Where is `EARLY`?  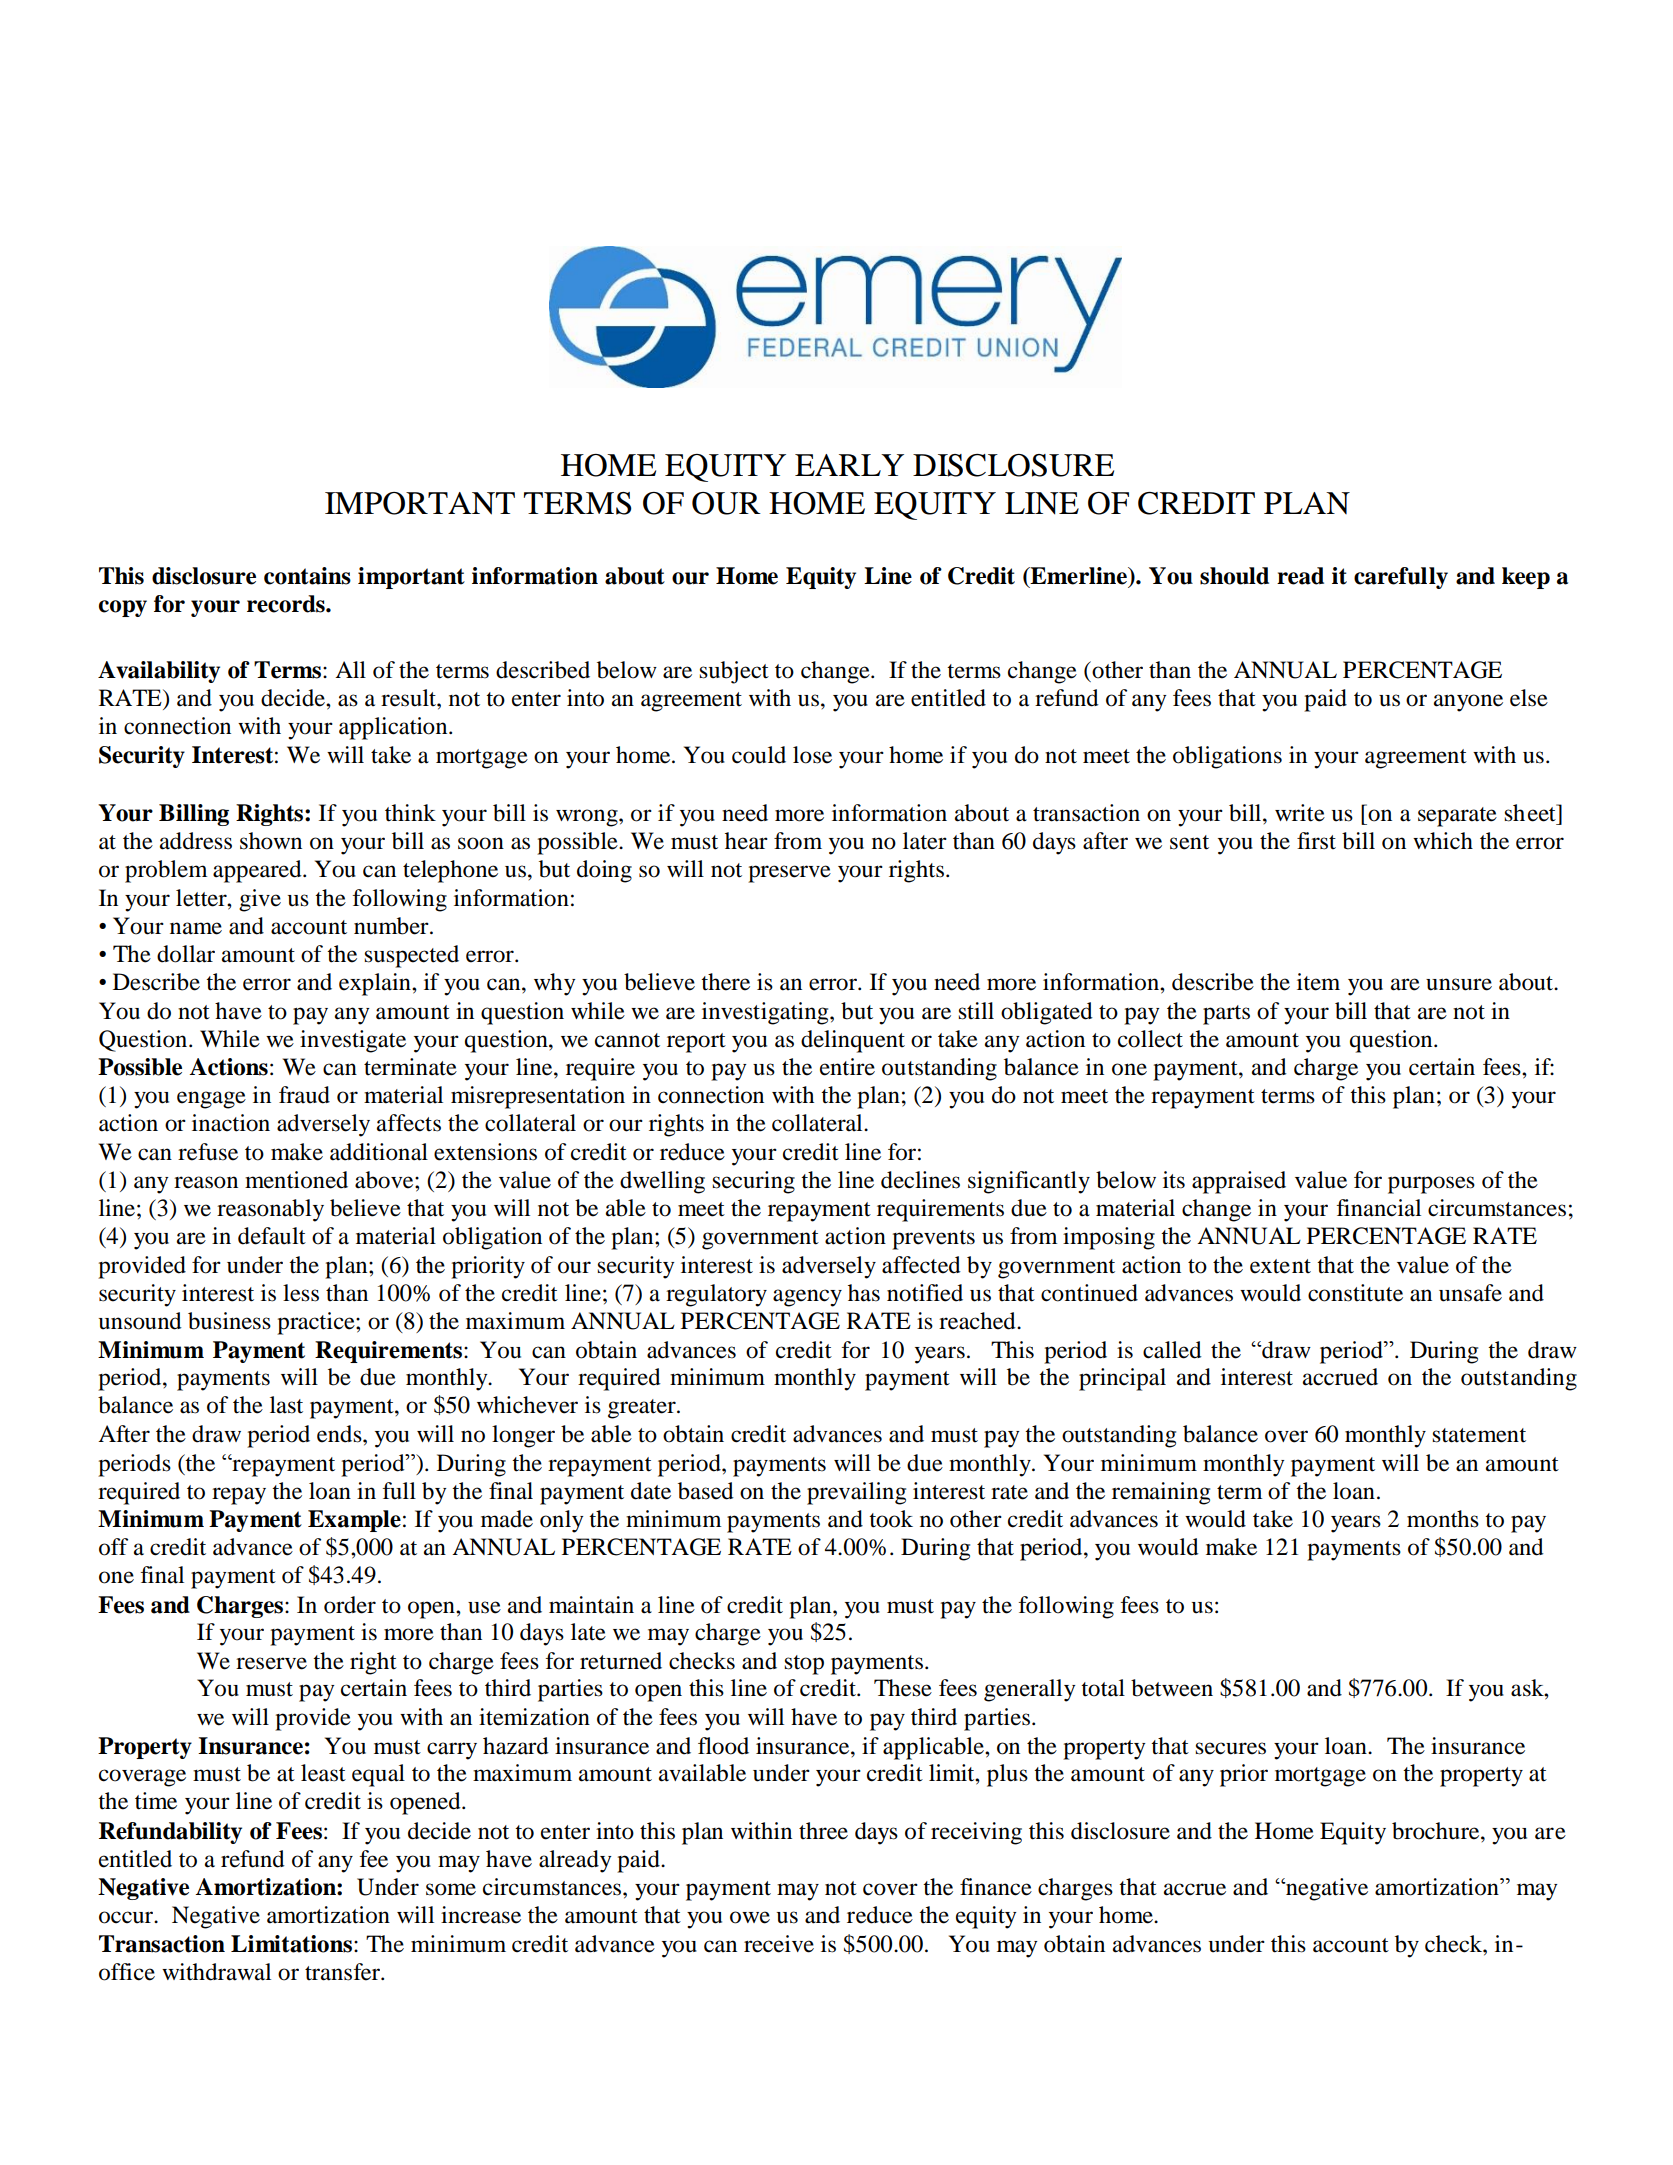 EARLY is located at coordinates (849, 465).
